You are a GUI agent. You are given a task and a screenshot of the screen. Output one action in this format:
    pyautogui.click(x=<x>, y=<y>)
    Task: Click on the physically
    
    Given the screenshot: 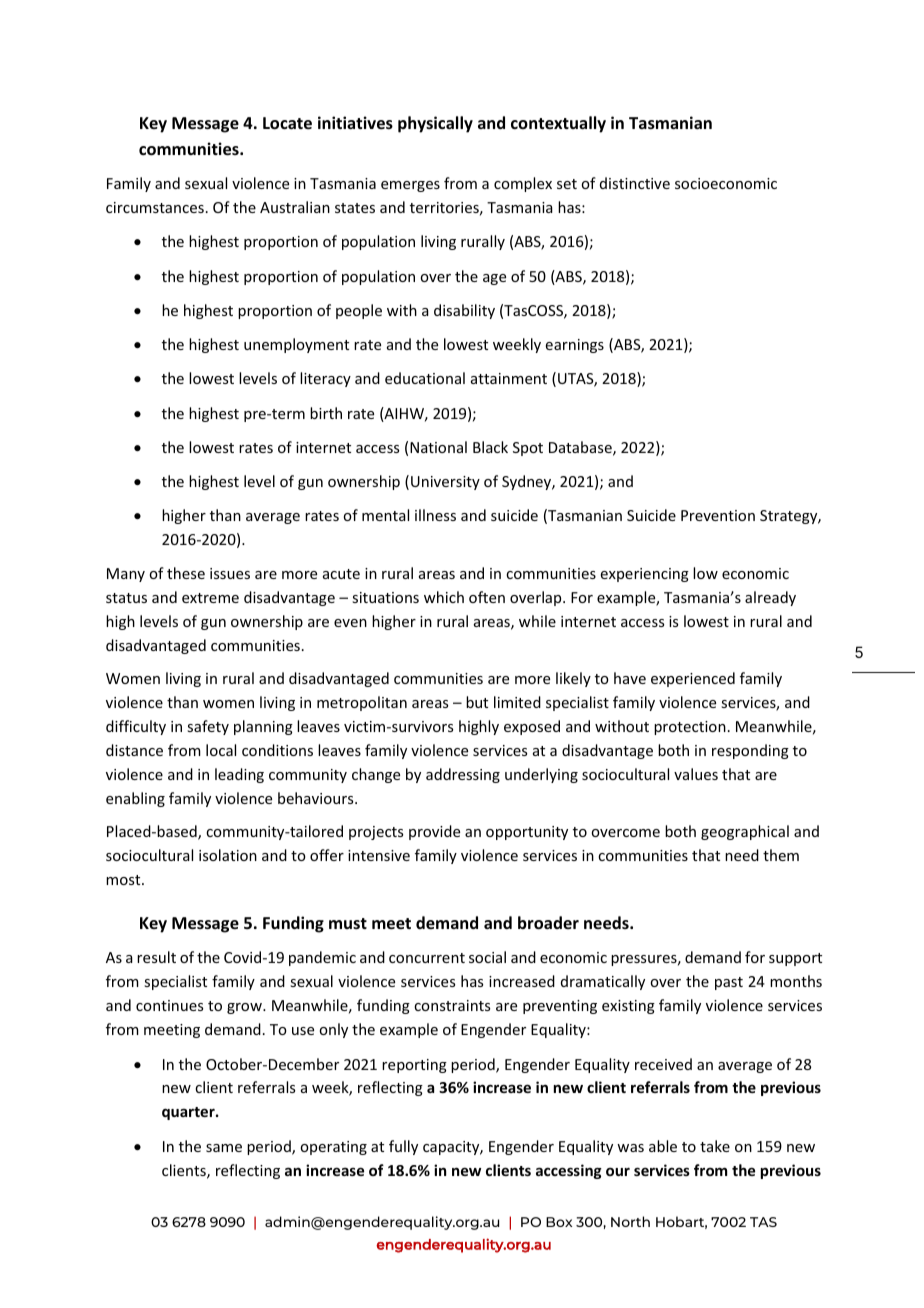 What is the action you would take?
    pyautogui.click(x=435, y=124)
